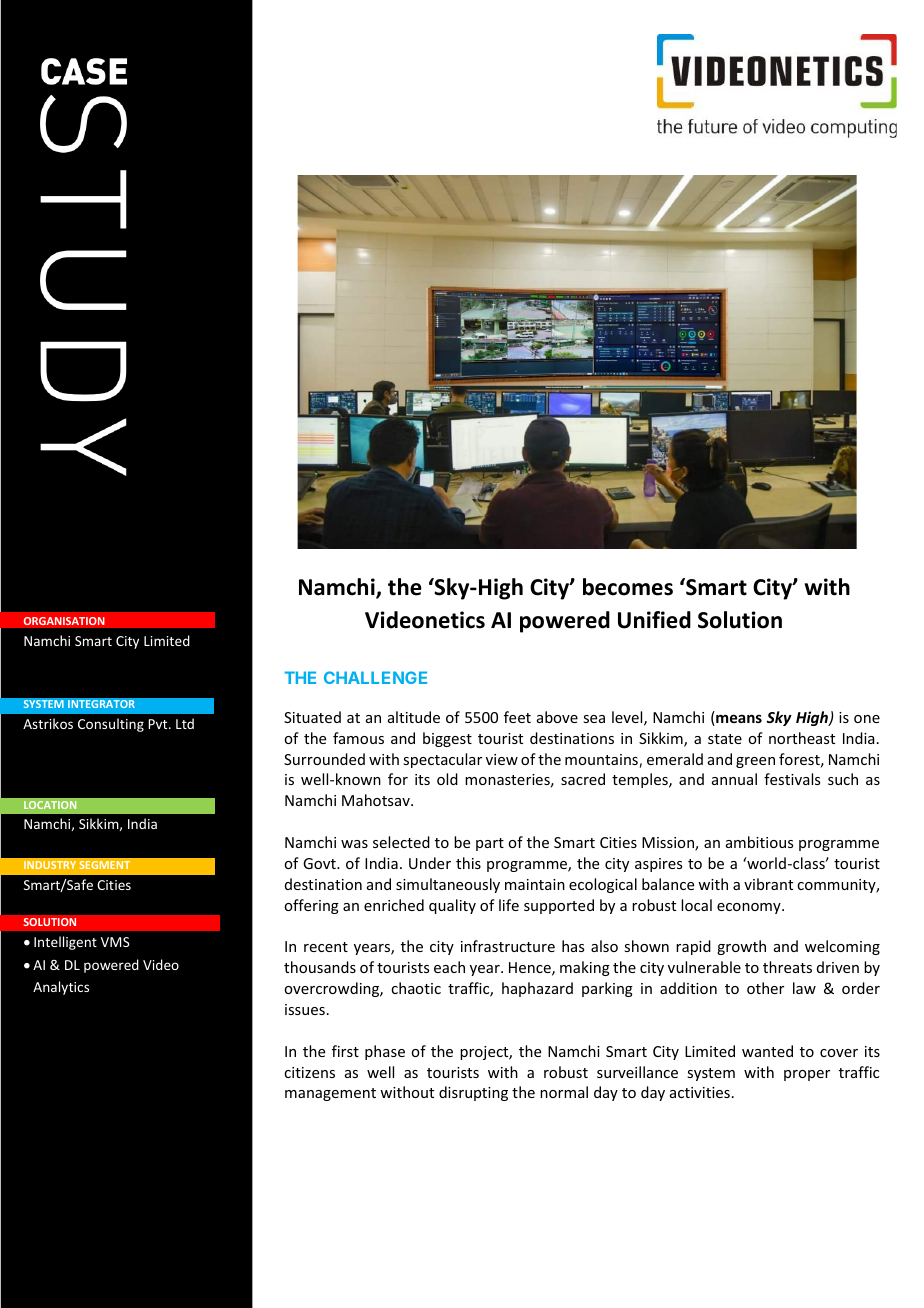 This screenshot has height=1308, width=924. What do you see at coordinates (64, 621) in the screenshot?
I see `ORGANISATION` at bounding box center [64, 621].
